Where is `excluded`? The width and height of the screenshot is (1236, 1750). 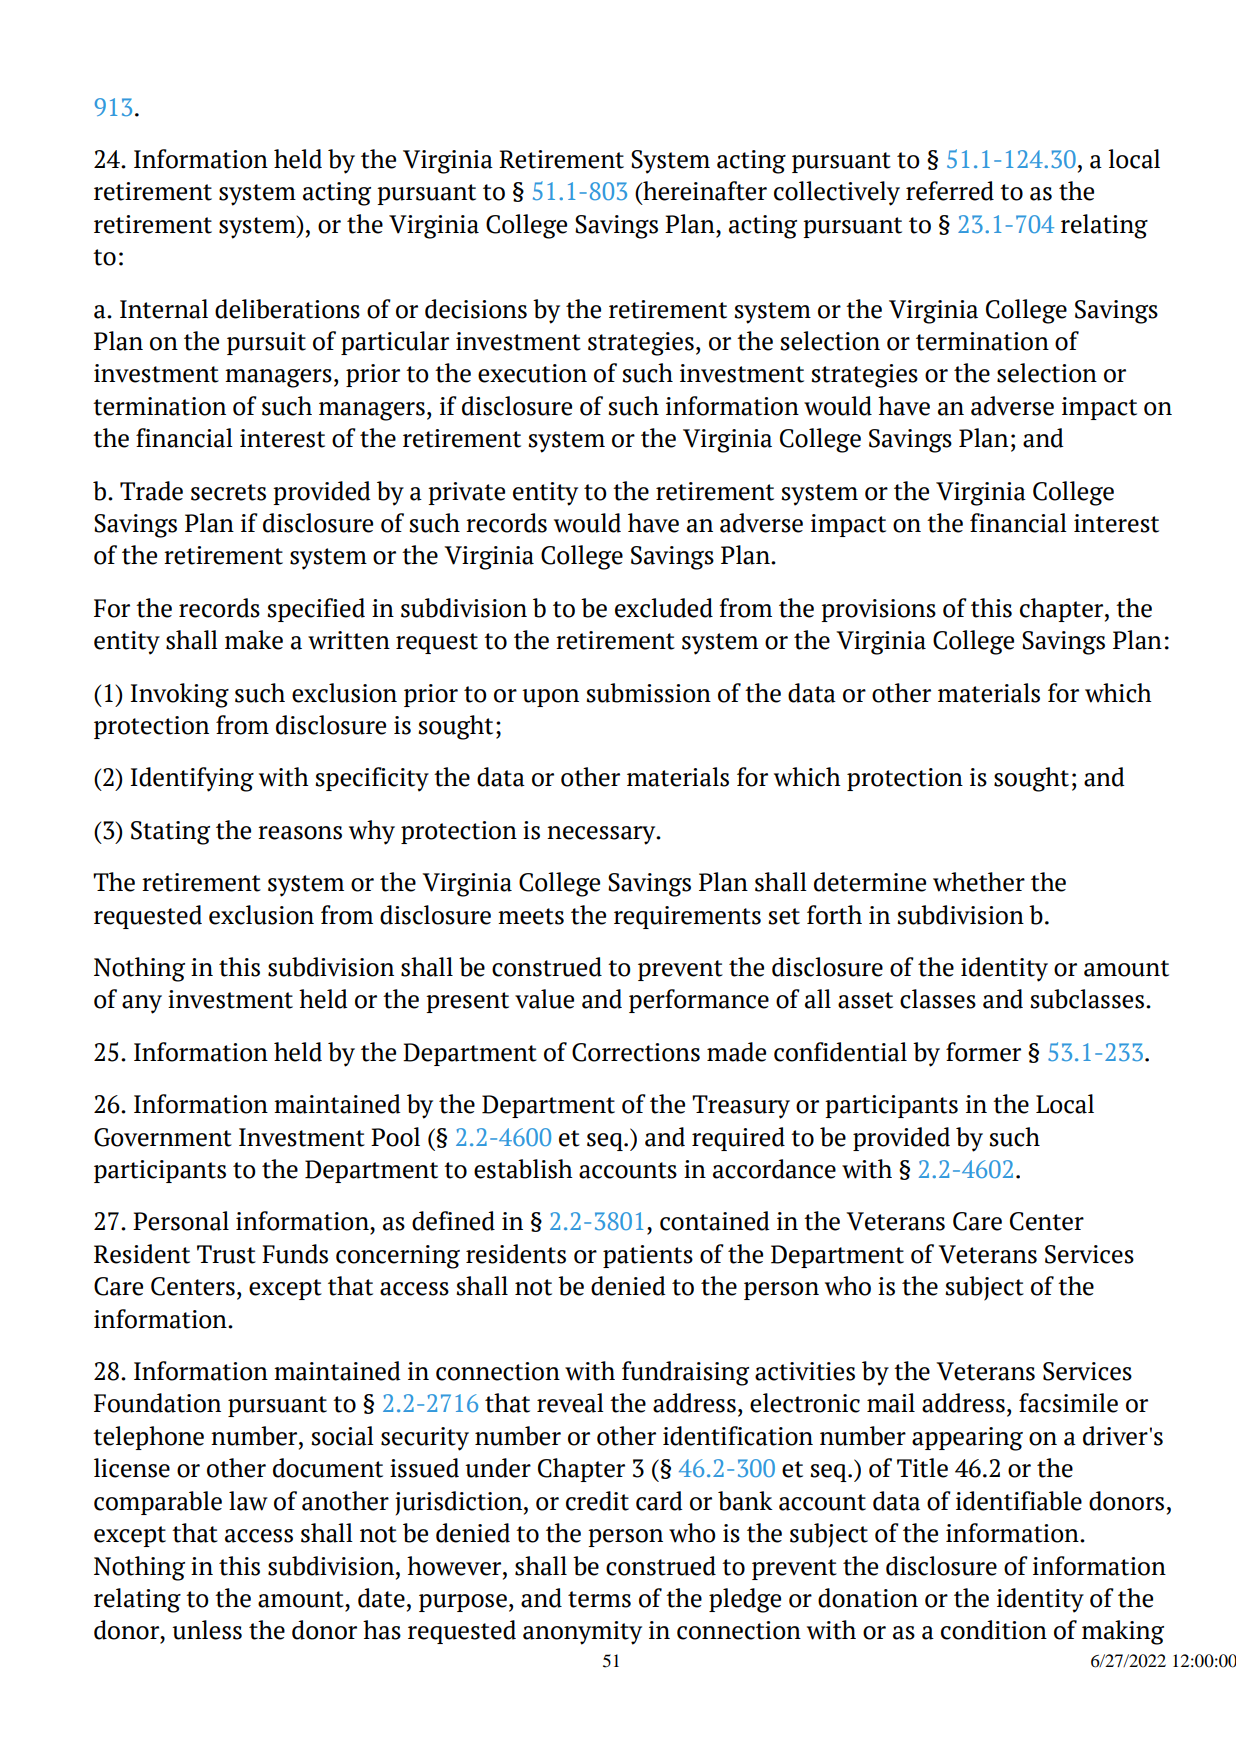
excluded is located at coordinates (664, 608).
